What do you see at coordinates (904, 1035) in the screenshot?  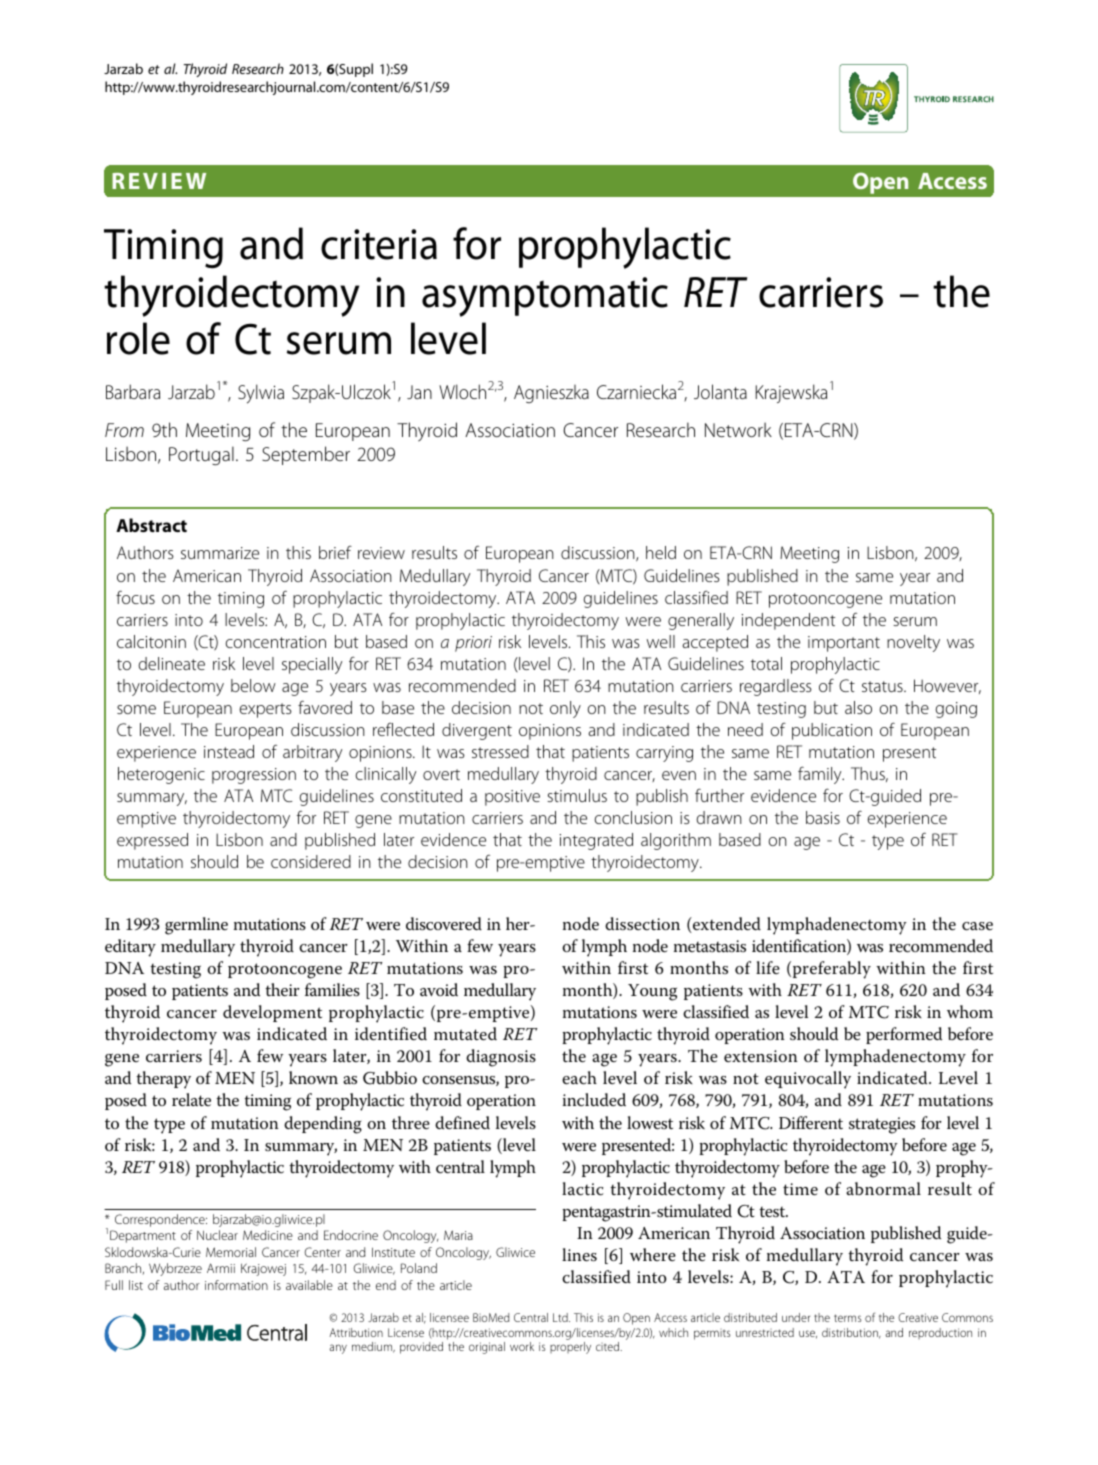 I see `performed` at bounding box center [904, 1035].
